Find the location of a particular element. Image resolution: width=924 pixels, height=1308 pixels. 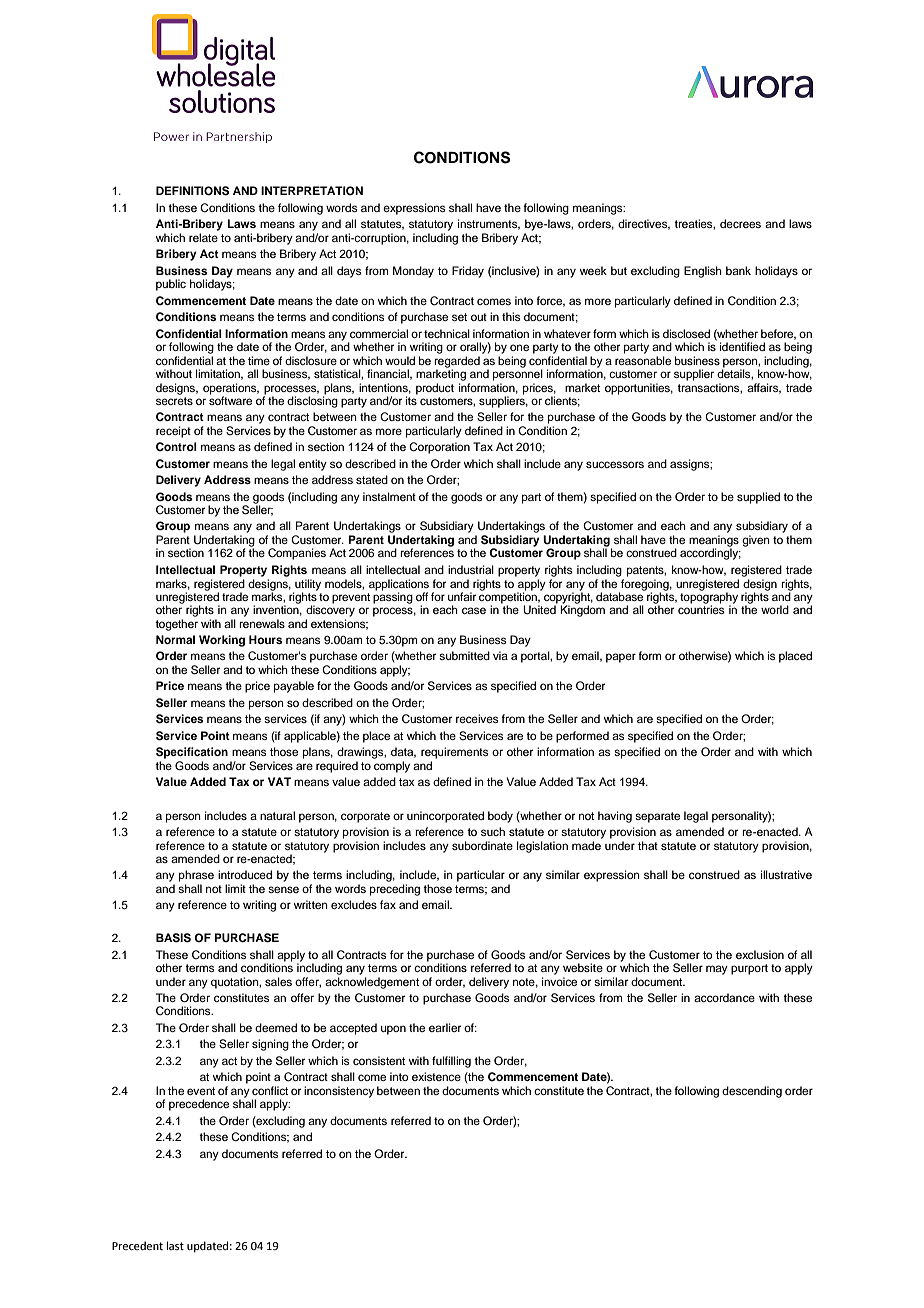

existence is located at coordinates (436, 1076).
